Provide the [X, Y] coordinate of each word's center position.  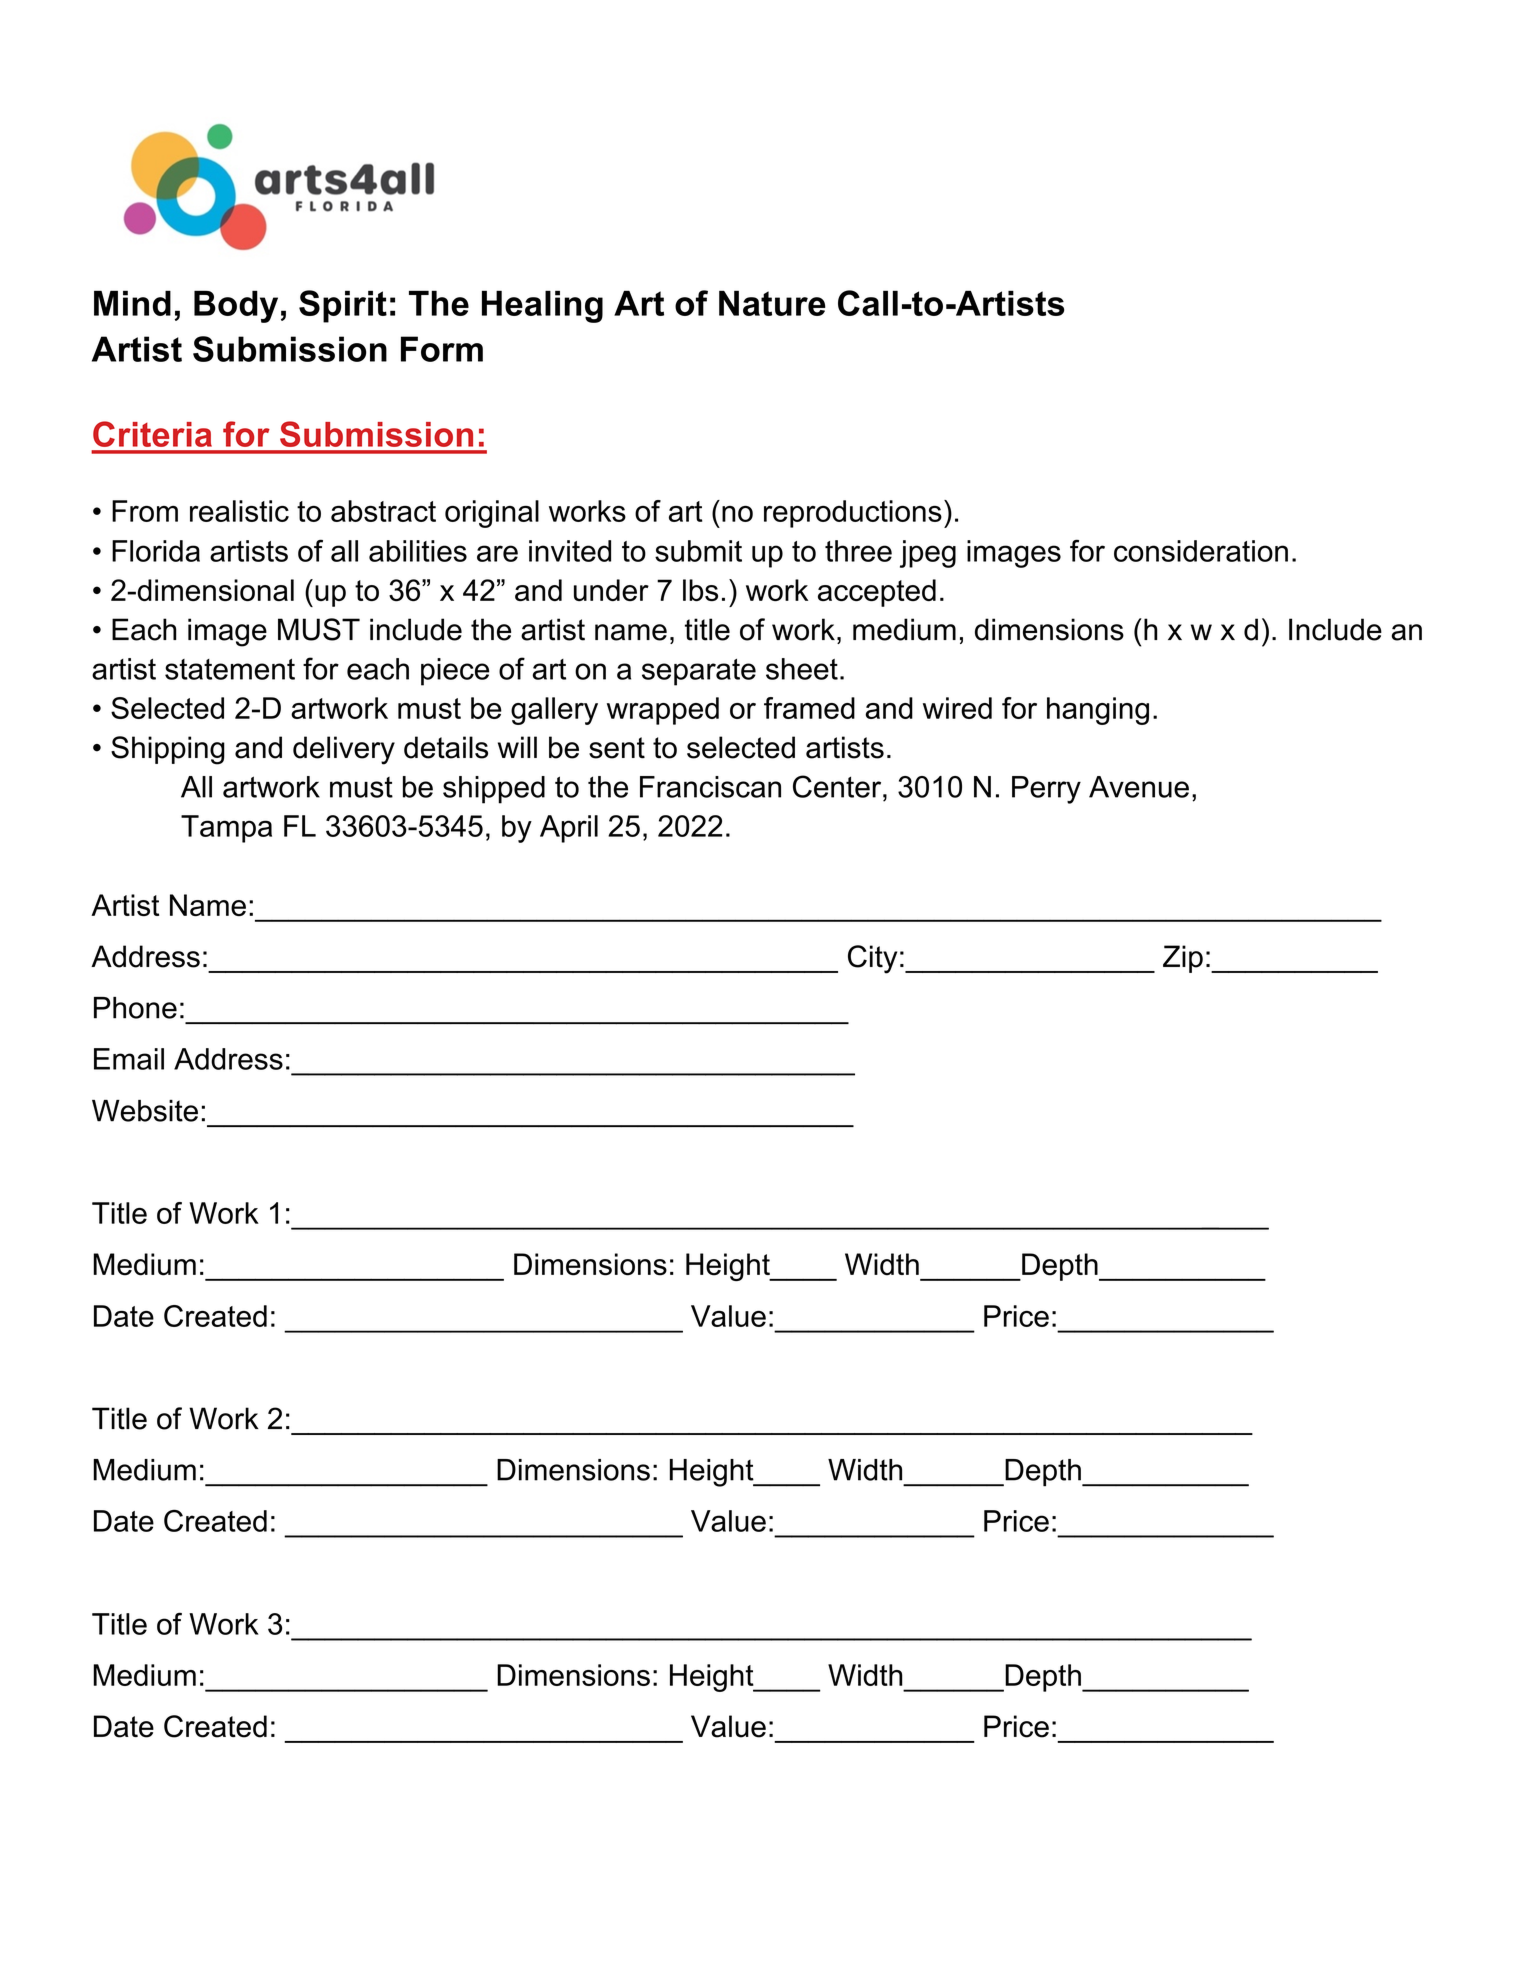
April [569, 829]
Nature [772, 303]
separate [699, 672]
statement [230, 669]
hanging [1098, 711]
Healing [542, 306]
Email [129, 1059]
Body [236, 306]
